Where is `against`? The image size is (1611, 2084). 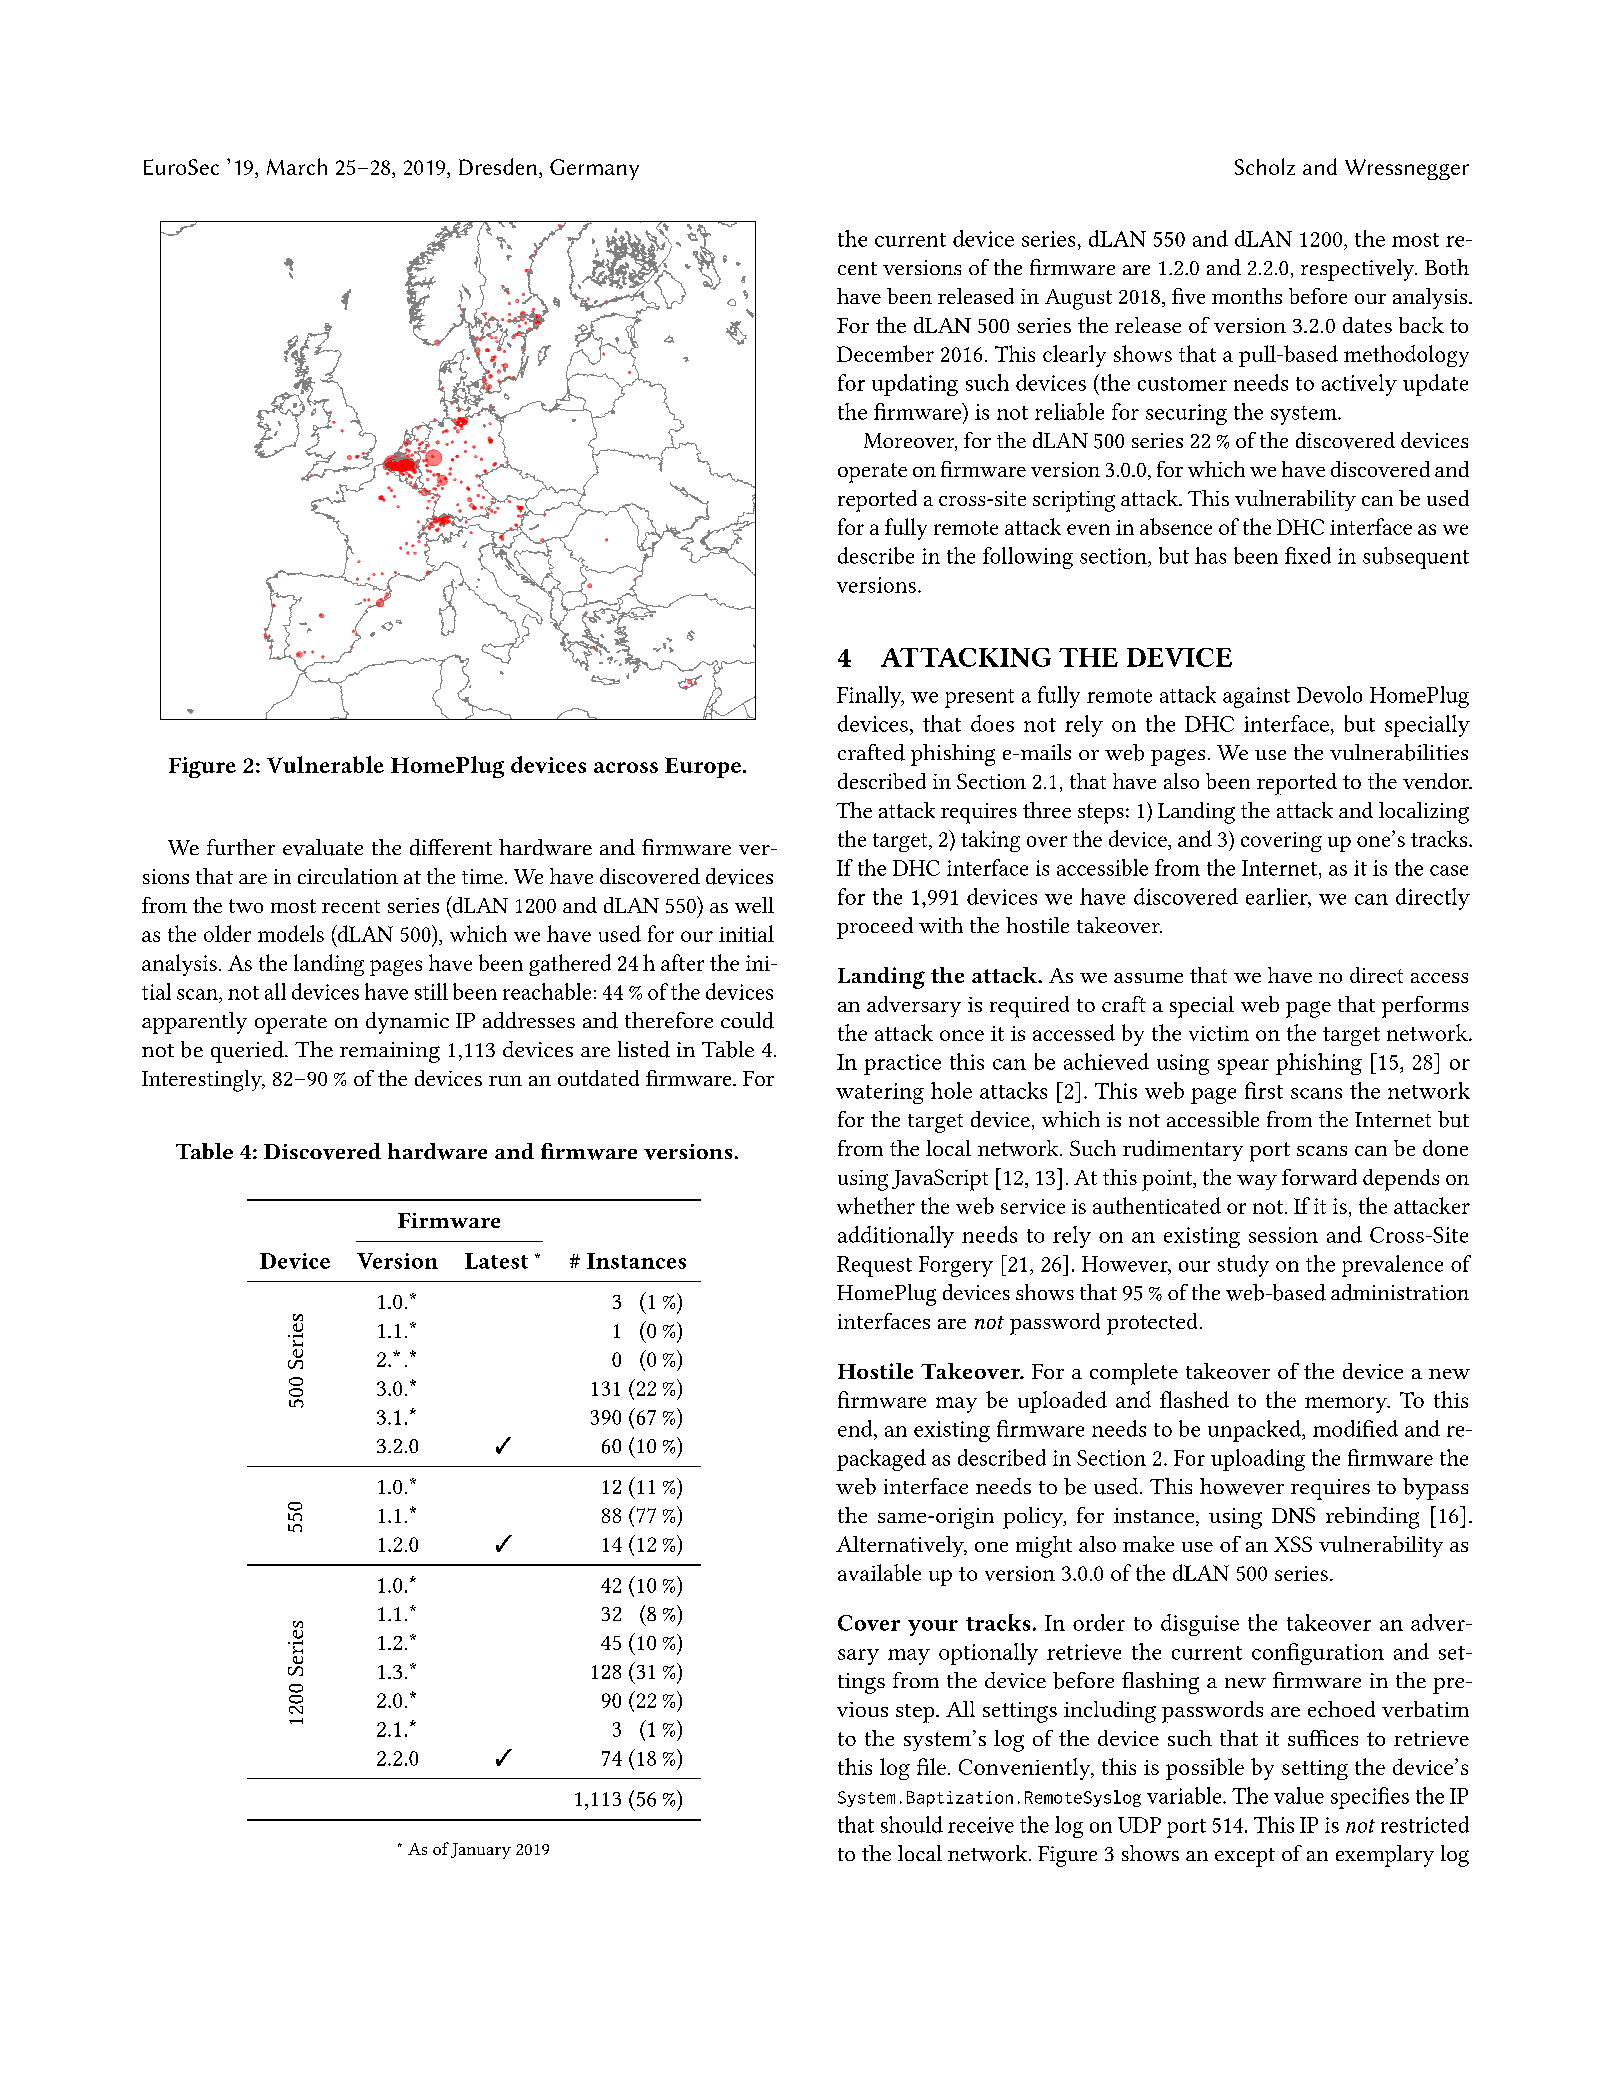 against is located at coordinates (1256, 697).
